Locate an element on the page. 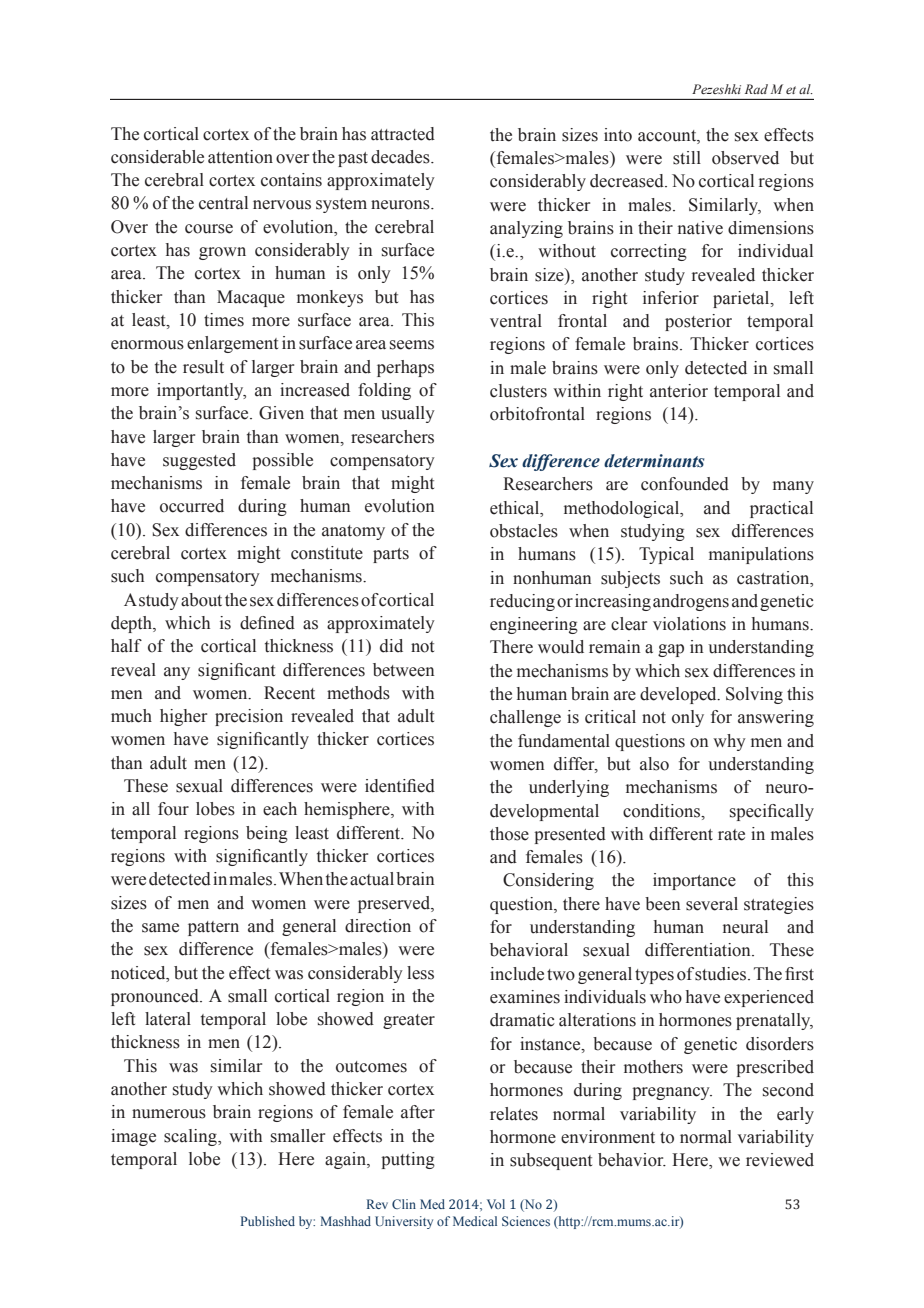 This document has height=1308, width=924. about is located at coordinates (201, 600).
